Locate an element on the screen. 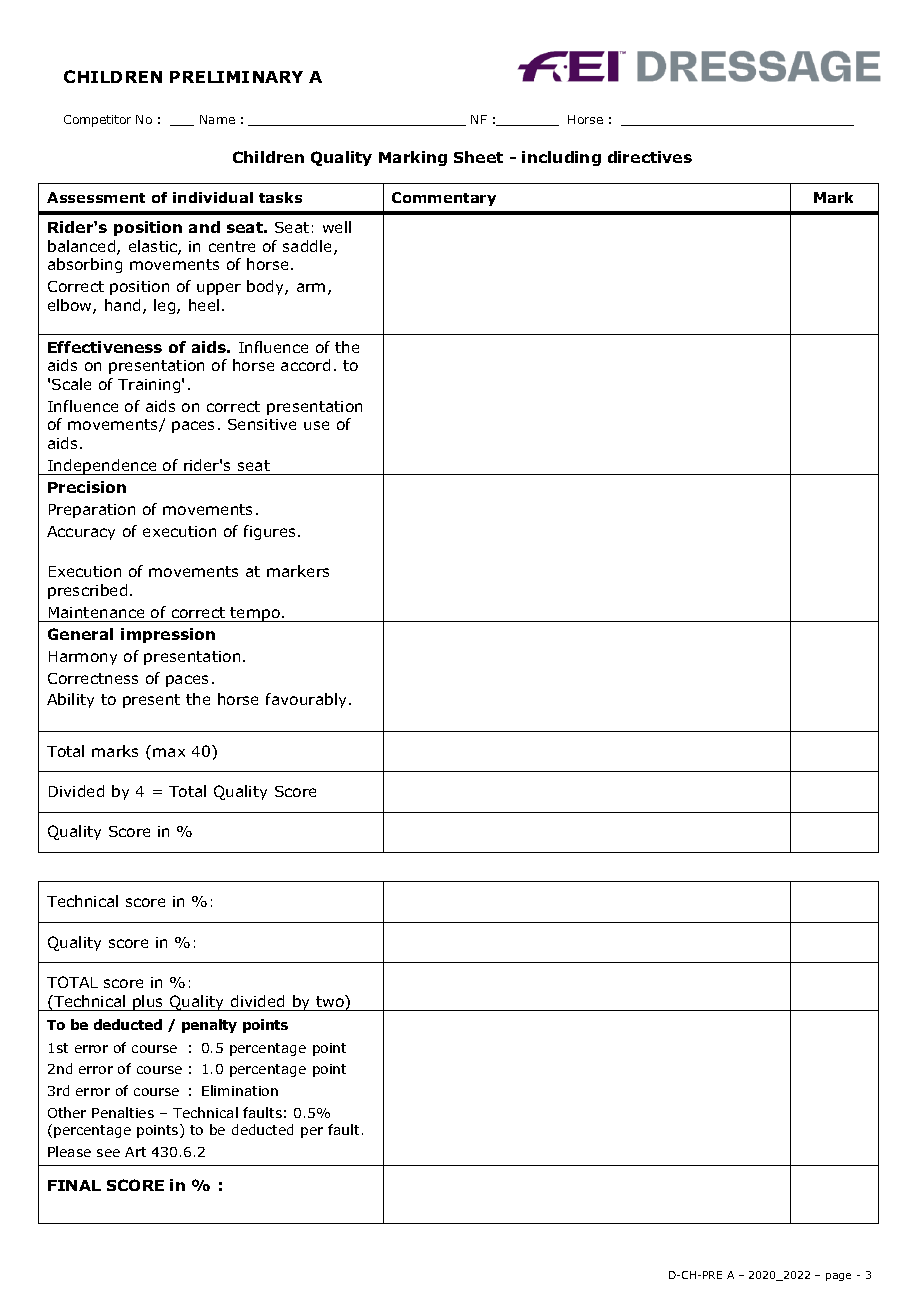 The width and height of the screenshot is (924, 1308). favourably is located at coordinates (308, 700).
